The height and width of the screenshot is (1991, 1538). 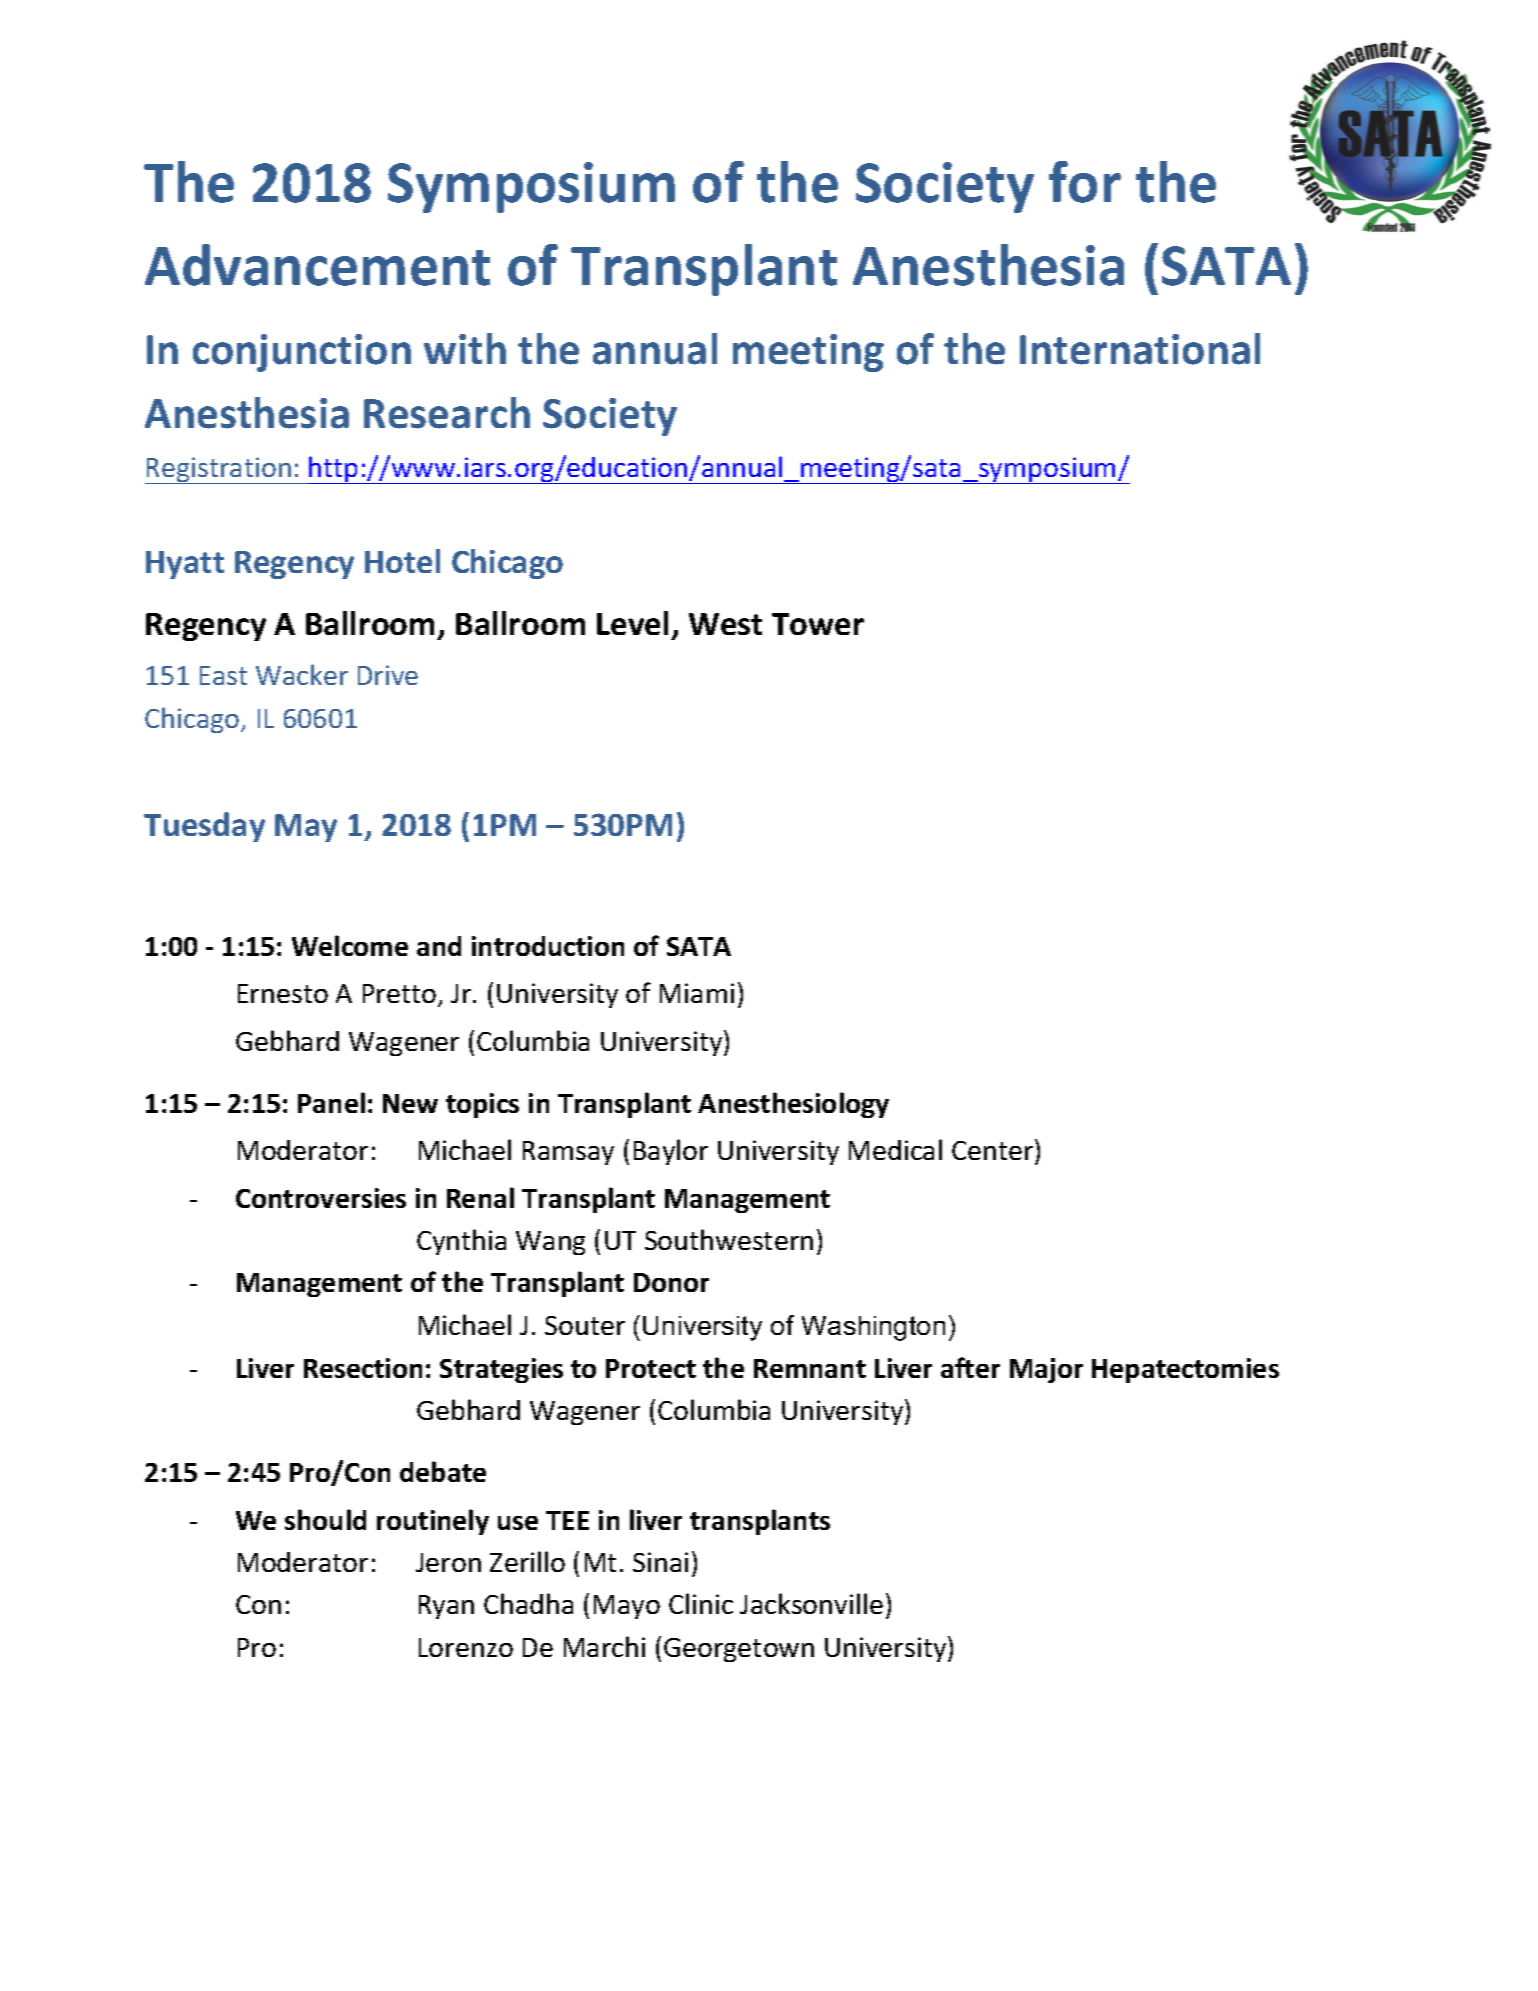 I want to click on for, so click(x=1085, y=182).
